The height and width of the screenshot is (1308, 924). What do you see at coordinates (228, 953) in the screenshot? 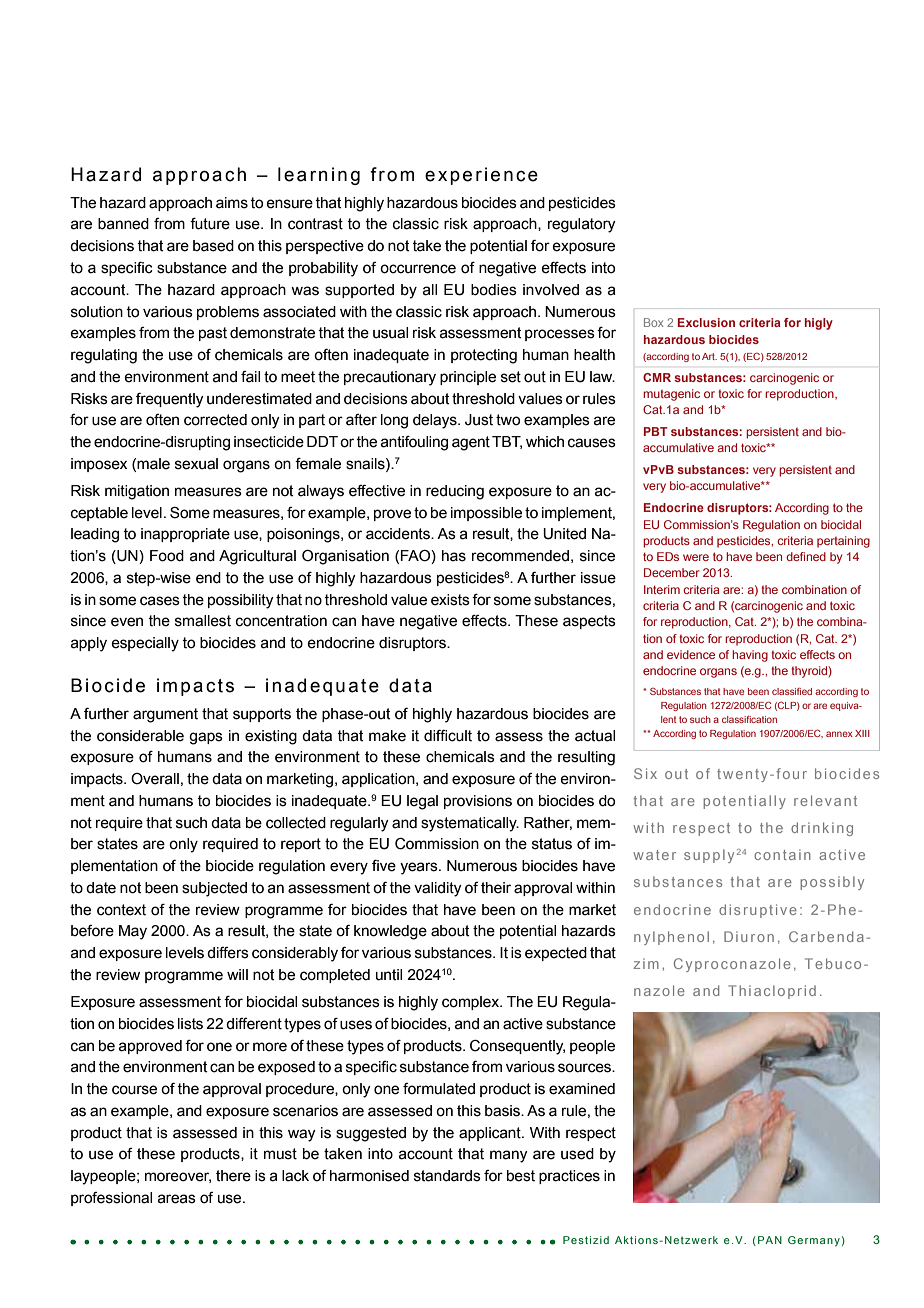
I see `differs` at bounding box center [228, 953].
